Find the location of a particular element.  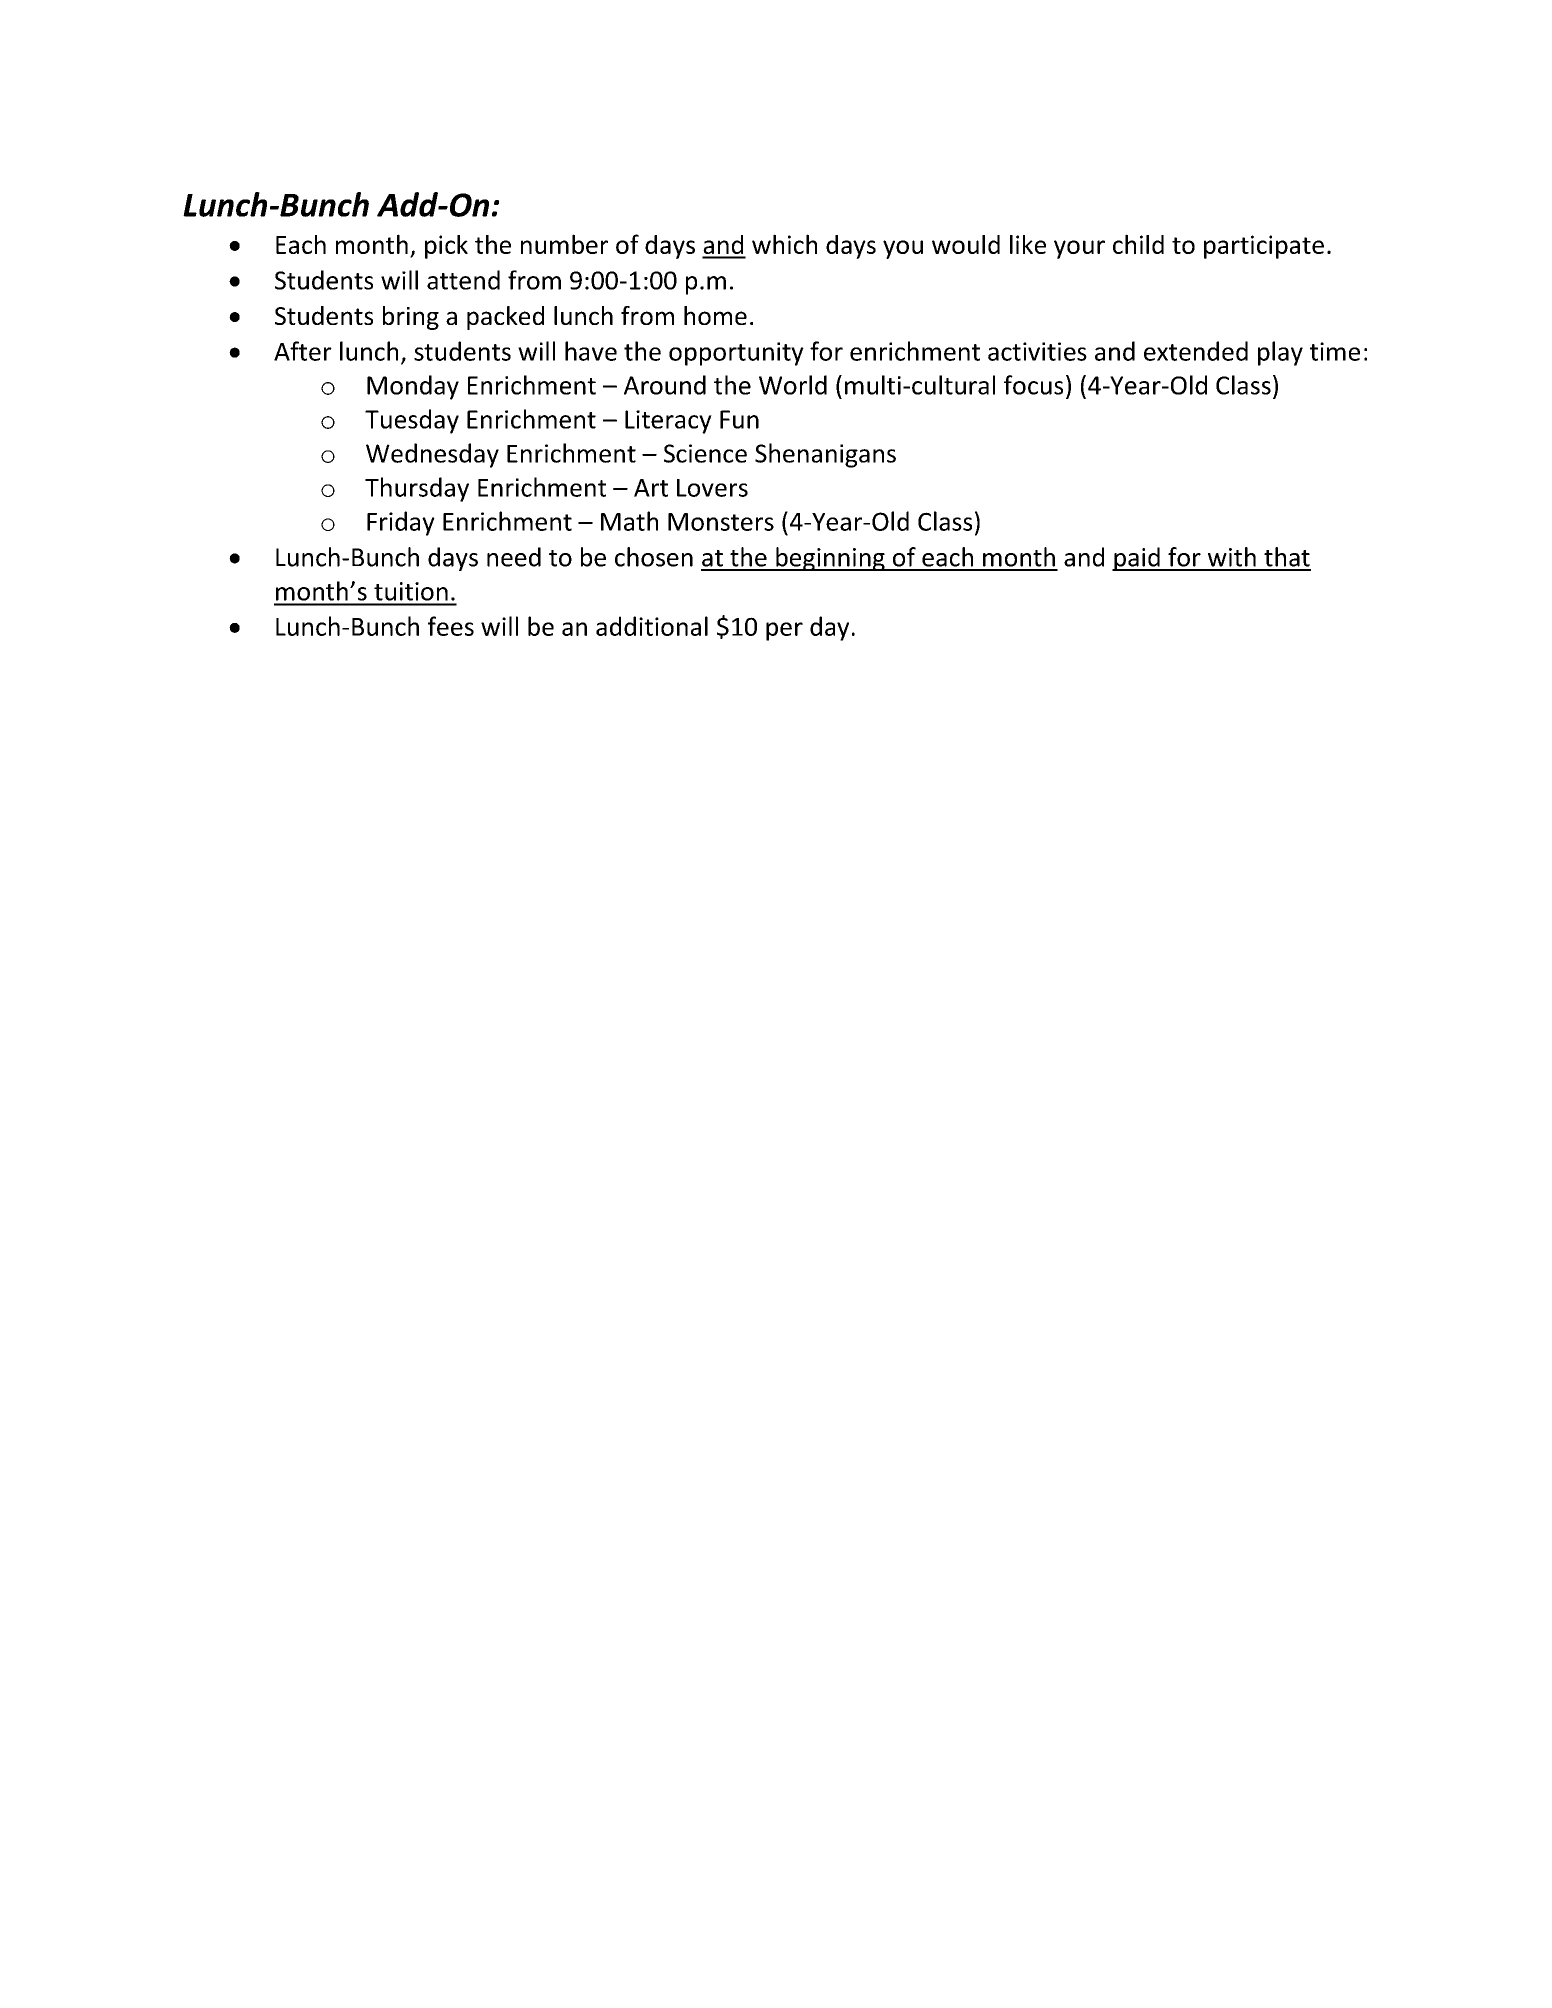

Tuesday is located at coordinates (412, 421).
